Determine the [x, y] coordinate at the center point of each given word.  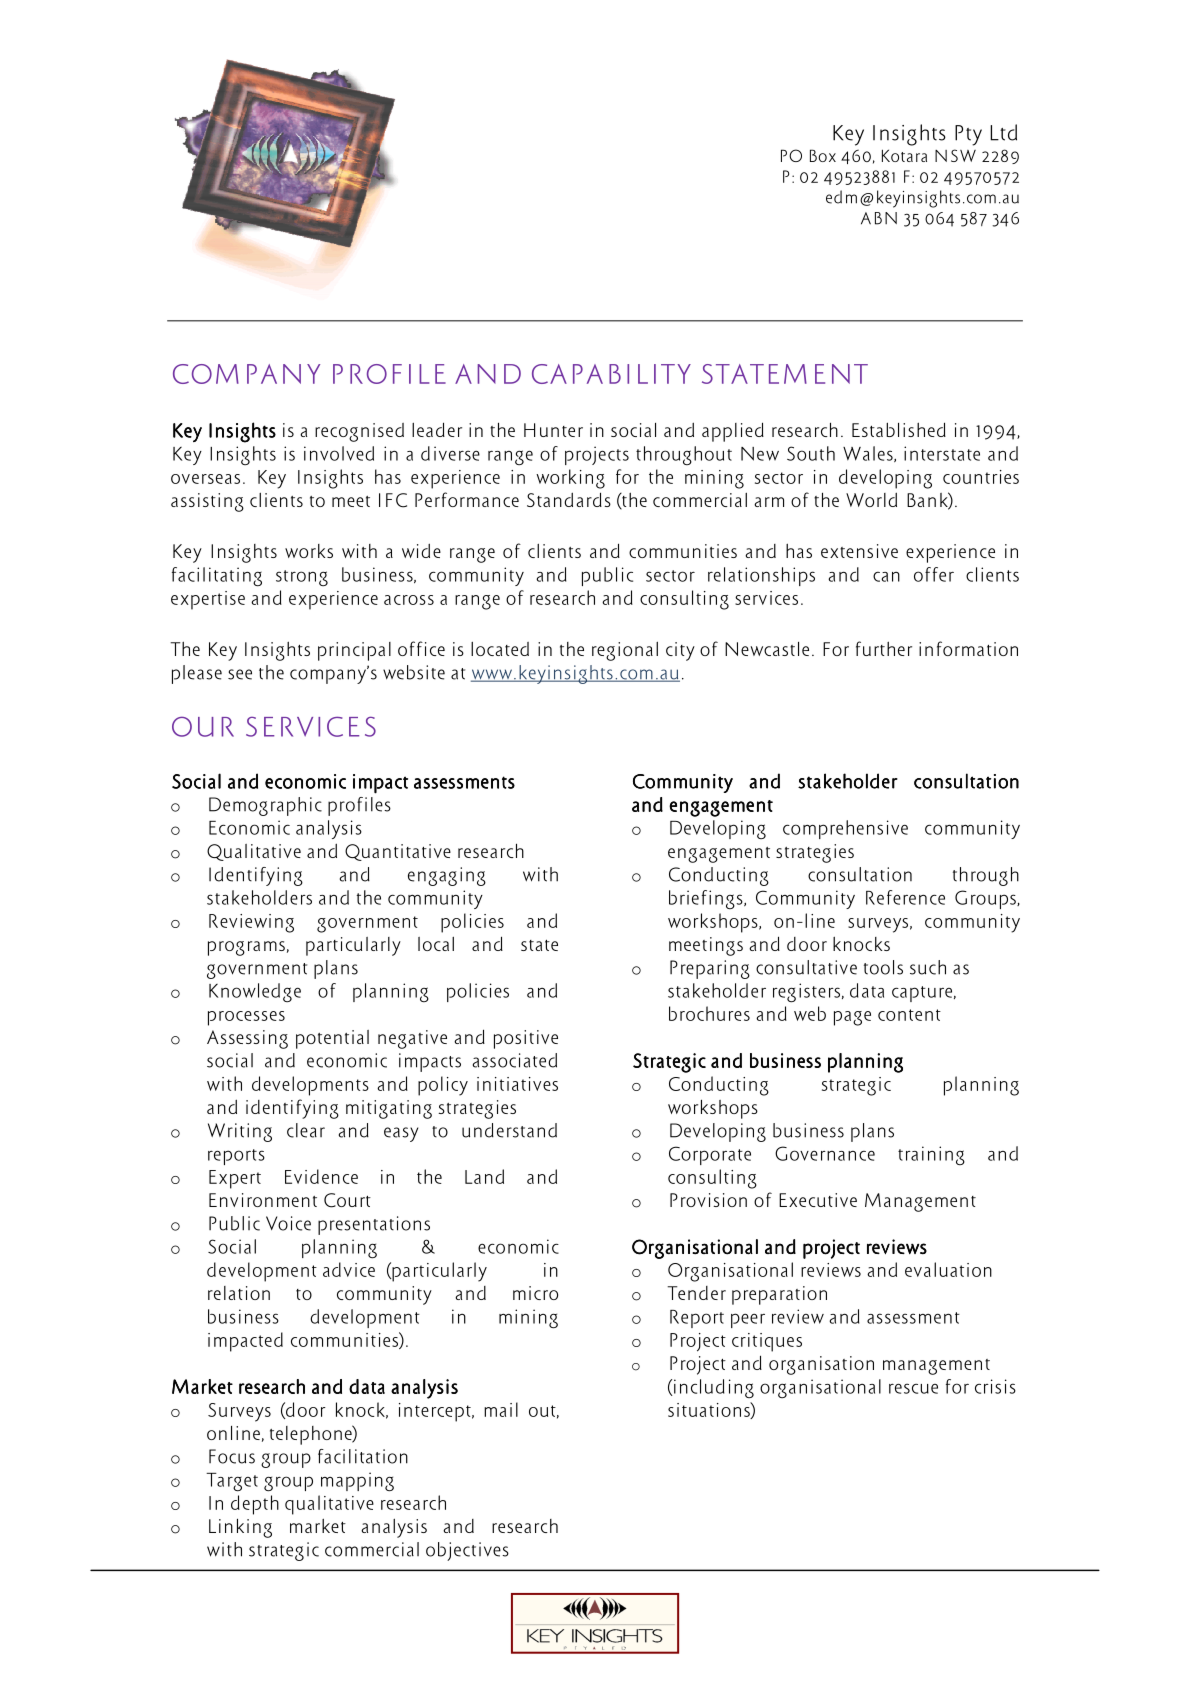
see [240, 674]
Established [899, 429]
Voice [288, 1223]
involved [339, 453]
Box [823, 155]
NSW [955, 155]
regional [625, 651]
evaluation [948, 1269]
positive [526, 1039]
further [884, 648]
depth [255, 1505]
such [928, 967]
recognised [359, 432]
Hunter [553, 430]
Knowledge [255, 992]
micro [535, 1293]
